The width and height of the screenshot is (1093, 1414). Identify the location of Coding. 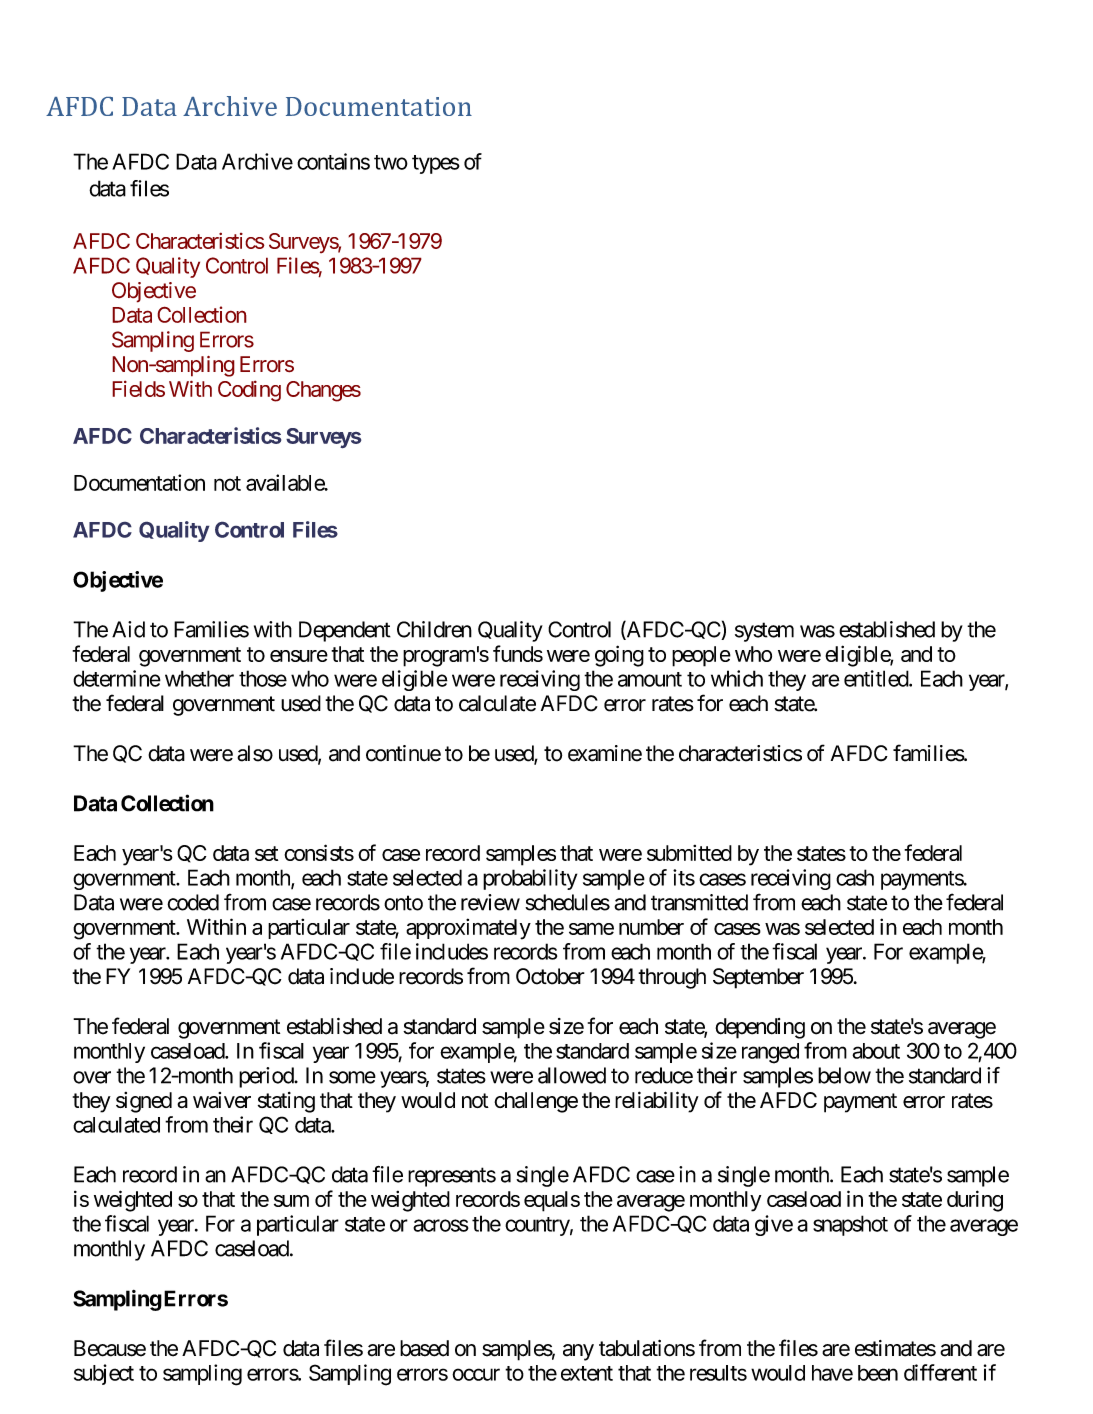
(249, 391).
